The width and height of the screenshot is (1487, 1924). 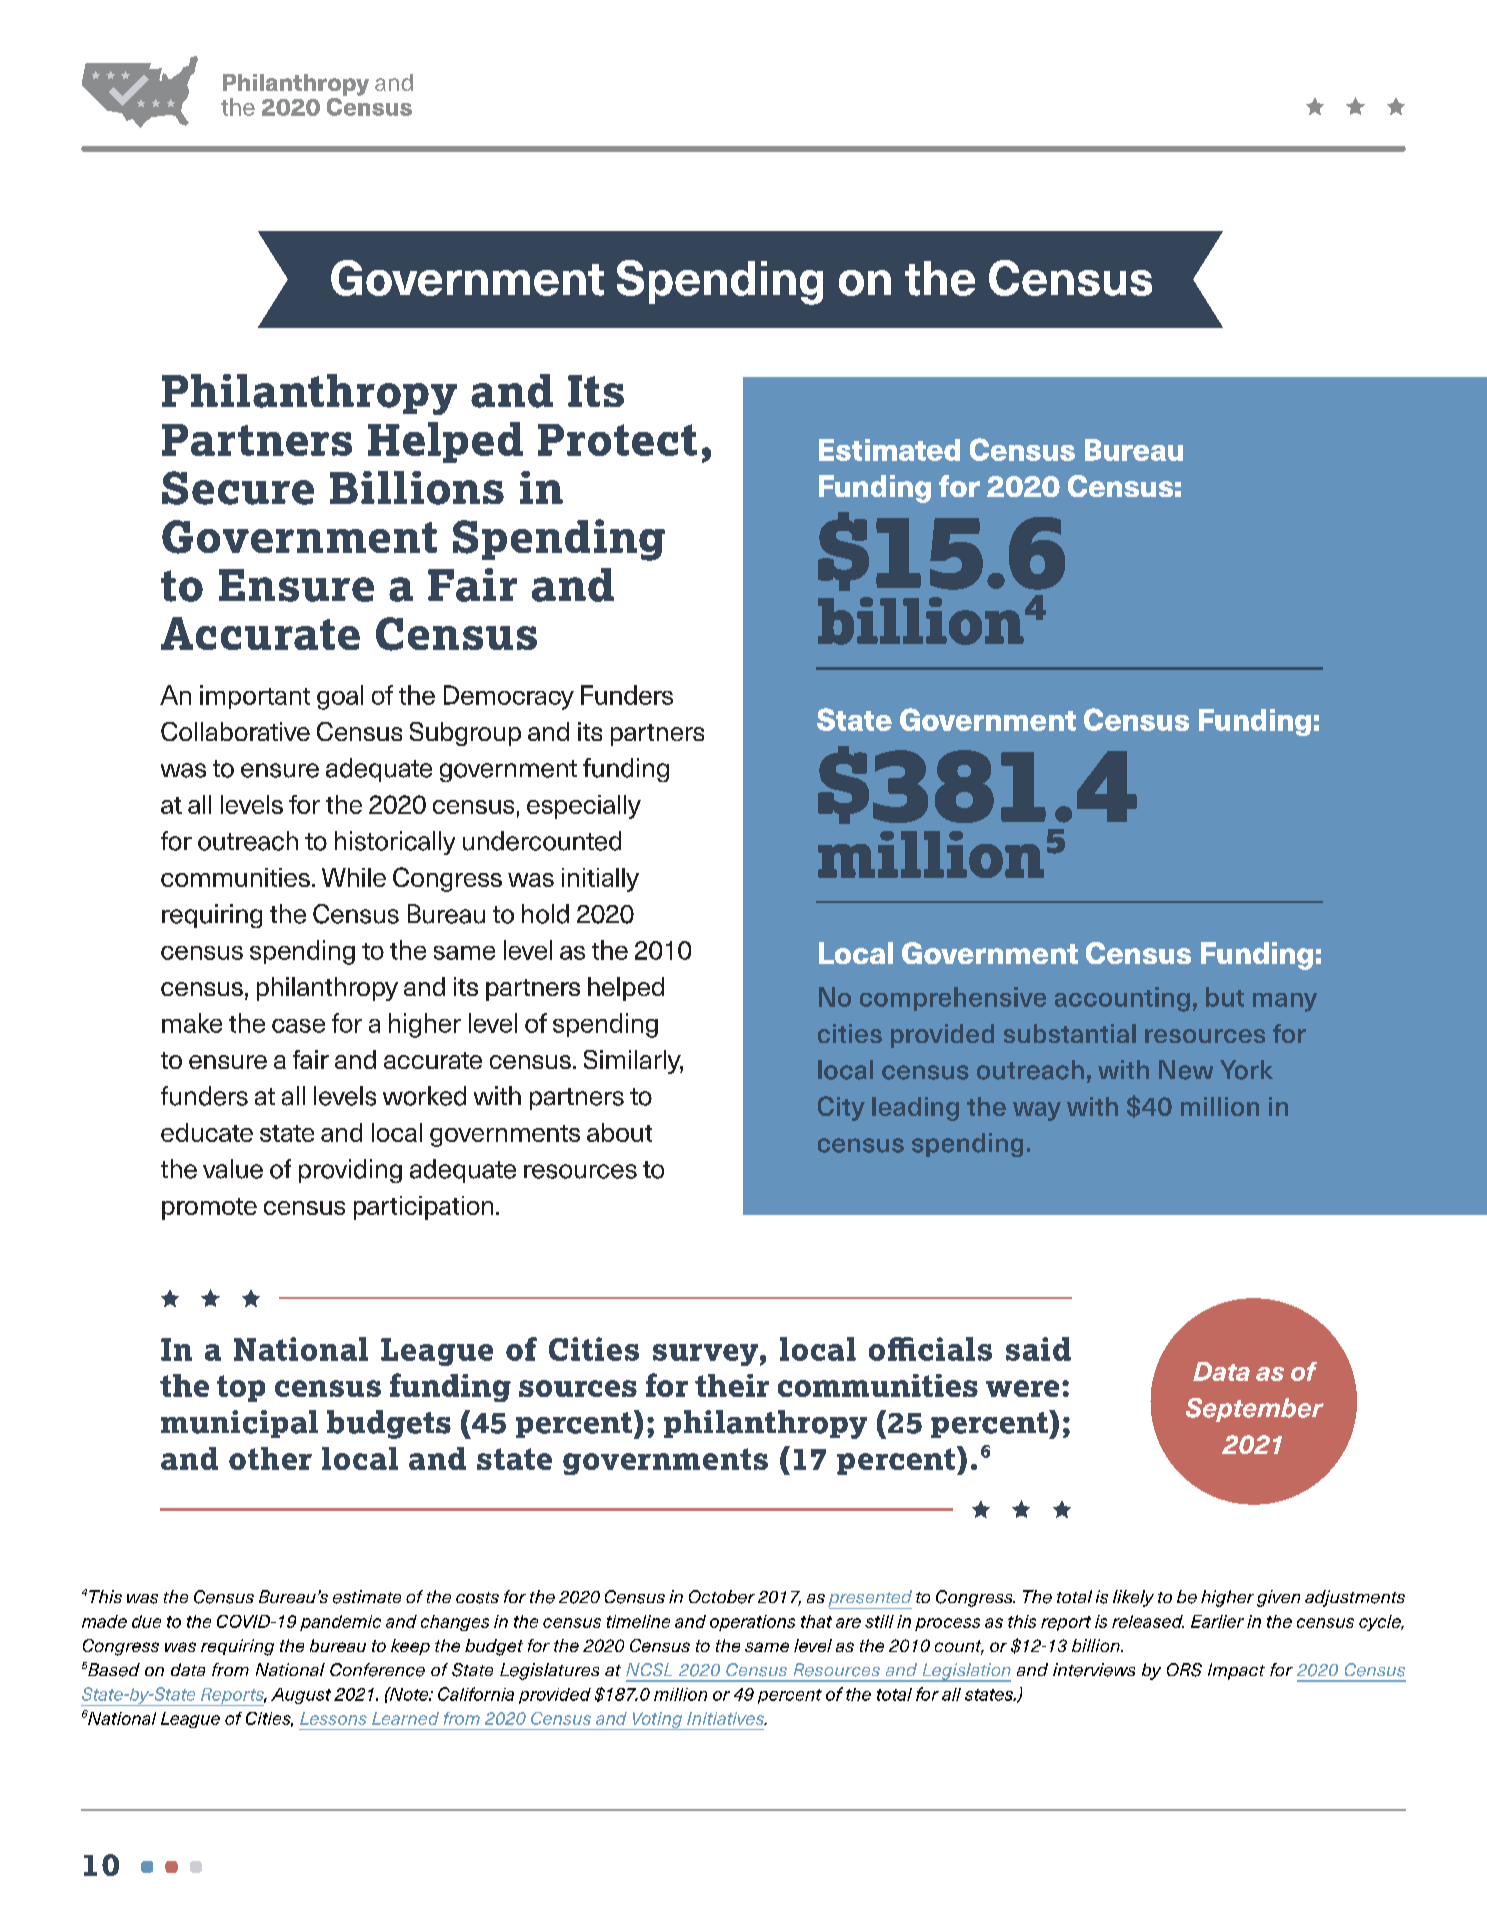 What do you see at coordinates (207, 1132) in the screenshot?
I see `educate` at bounding box center [207, 1132].
